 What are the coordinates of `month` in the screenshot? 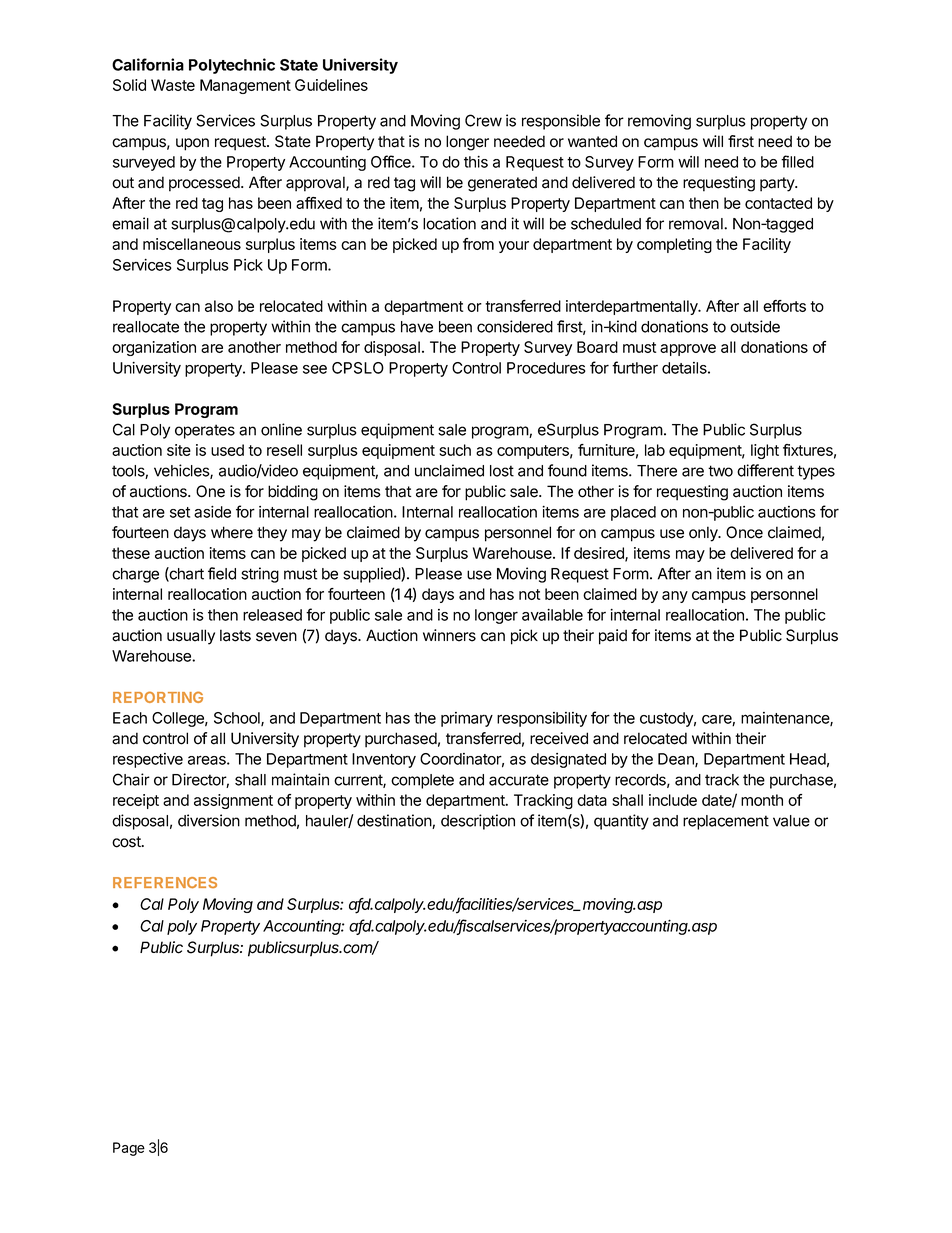 It's located at (762, 800).
